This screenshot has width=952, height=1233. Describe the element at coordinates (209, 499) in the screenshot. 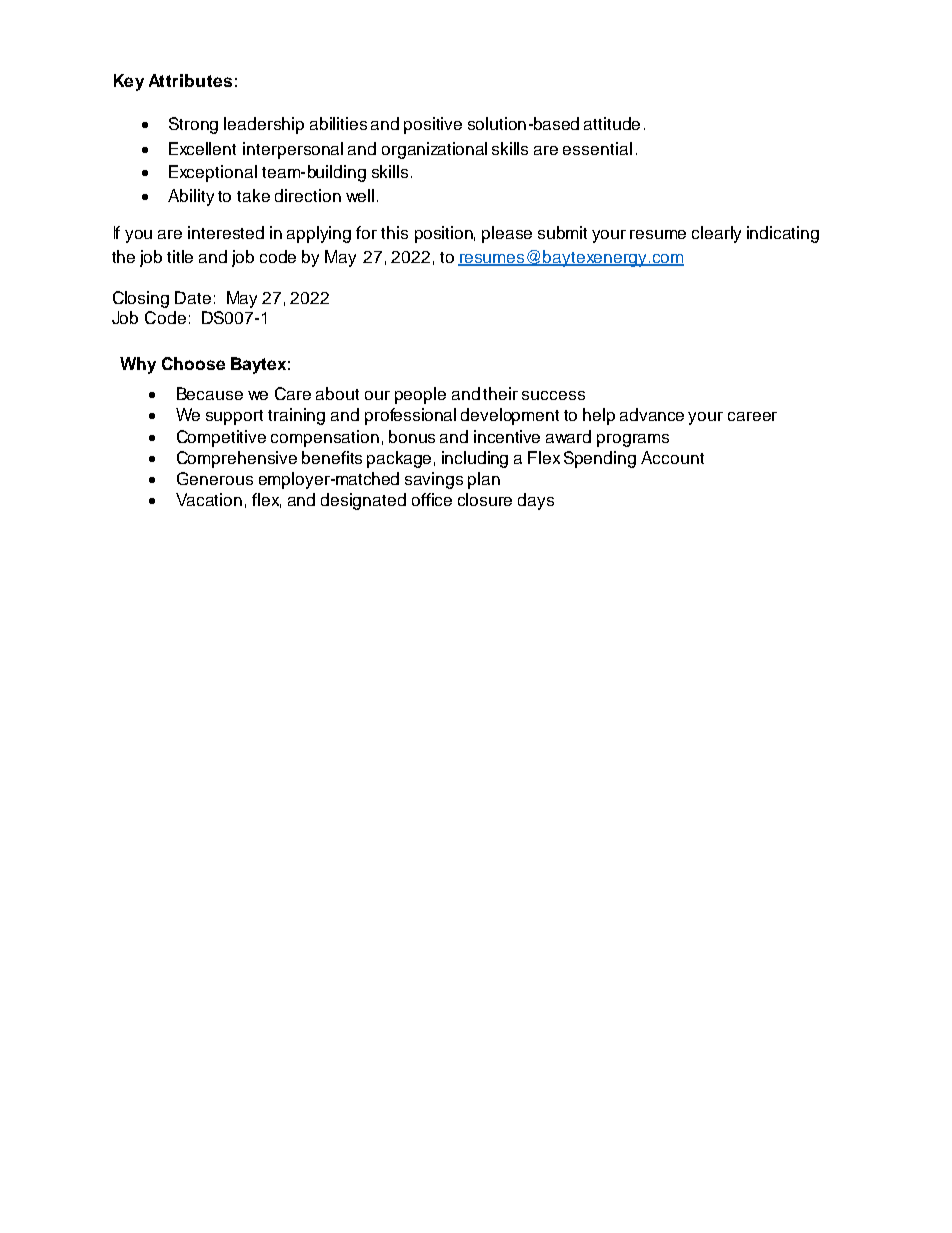

I see `Vacation` at that location.
